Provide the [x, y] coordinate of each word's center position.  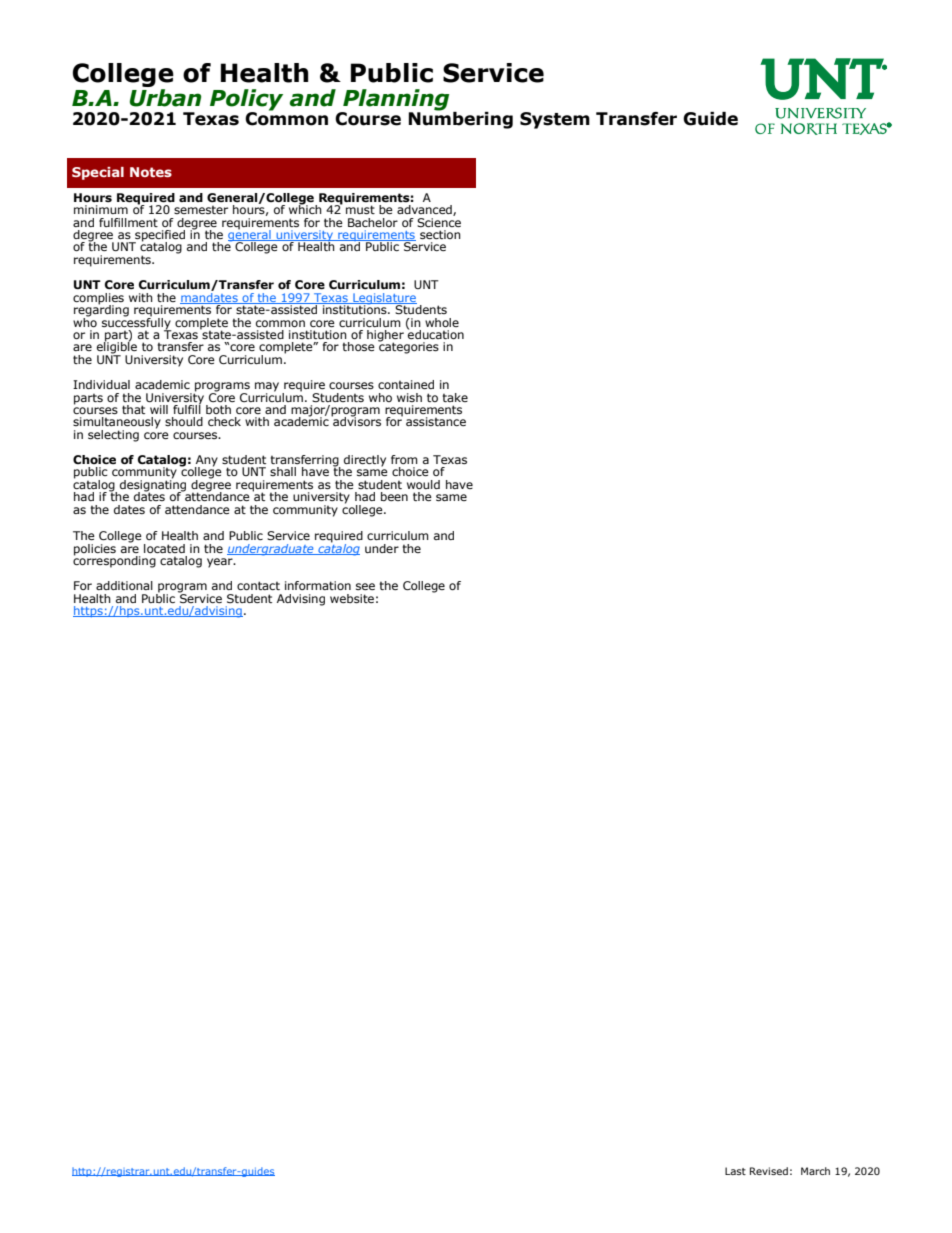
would [423, 484]
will [159, 409]
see [365, 586]
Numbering [460, 119]
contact [258, 585]
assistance [436, 421]
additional [124, 585]
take [455, 397]
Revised [769, 1171]
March [815, 1171]
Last [735, 1171]
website [352, 598]
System [555, 120]
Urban [165, 98]
